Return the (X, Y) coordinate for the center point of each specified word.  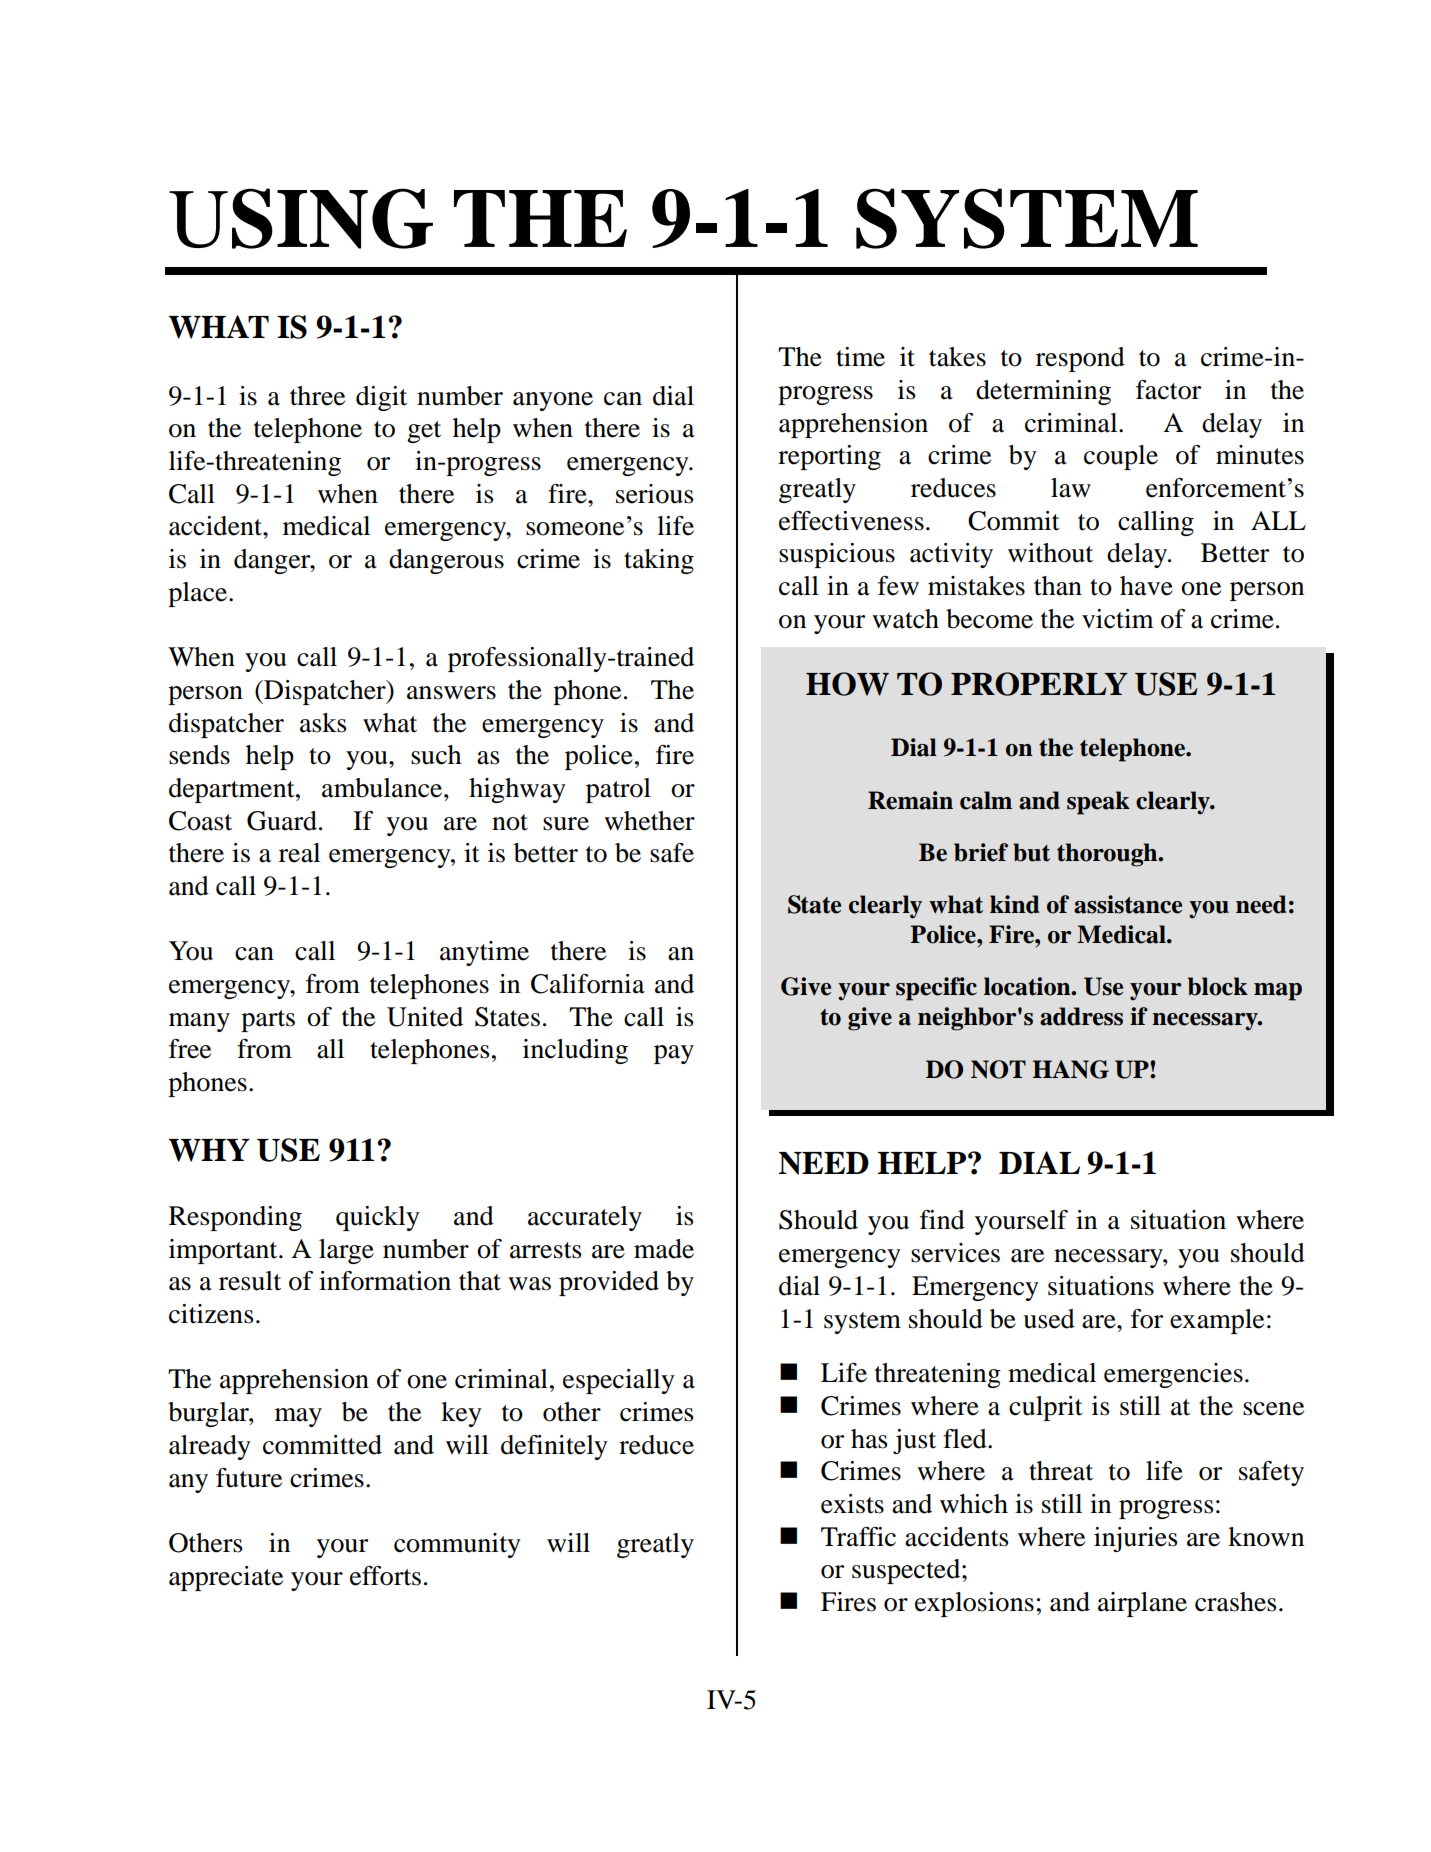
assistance (1128, 904)
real (299, 853)
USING (301, 218)
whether (649, 821)
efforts (385, 1576)
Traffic (858, 1537)
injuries (1136, 1539)
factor (1168, 390)
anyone (553, 401)
